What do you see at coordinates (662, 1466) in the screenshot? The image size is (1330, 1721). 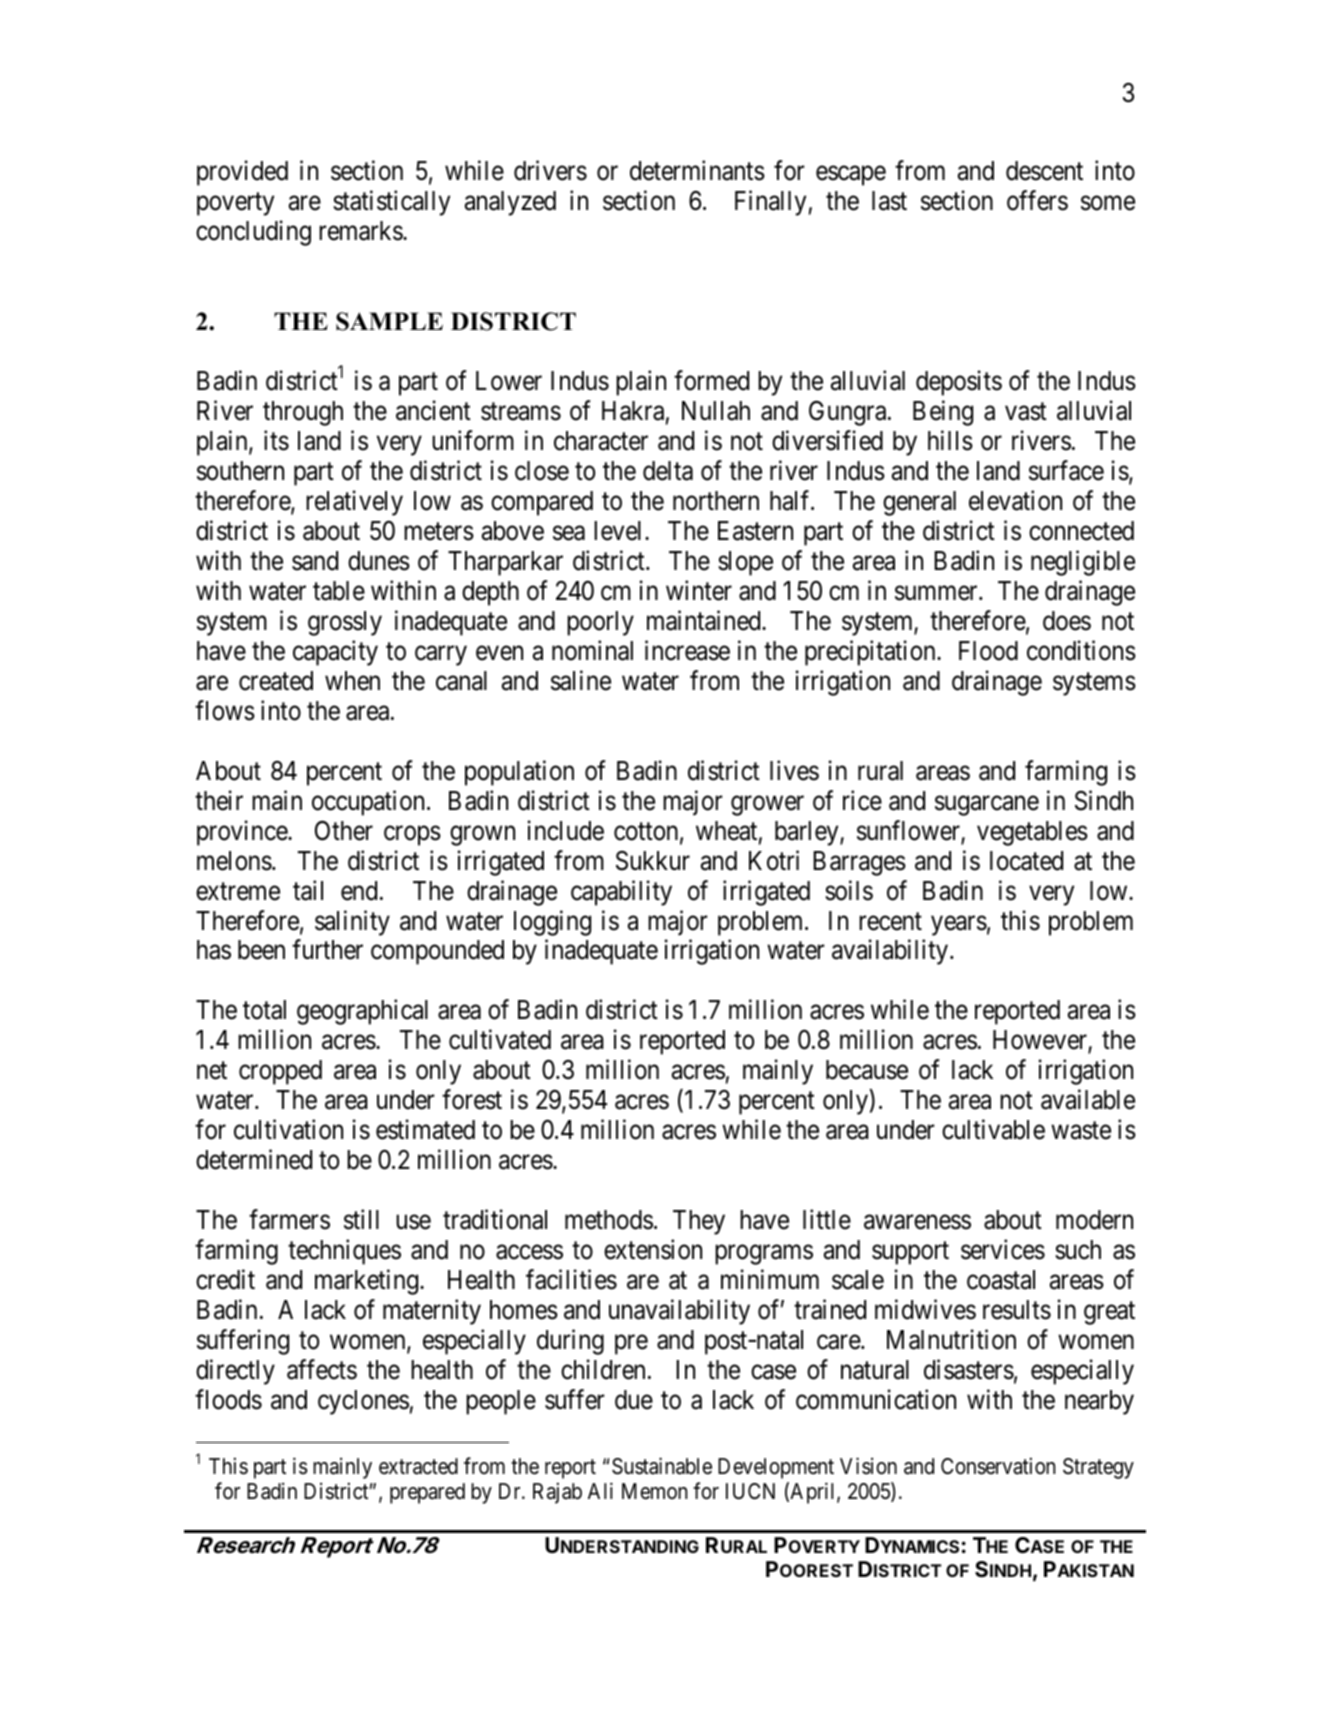 I see `Sustainable` at bounding box center [662, 1466].
